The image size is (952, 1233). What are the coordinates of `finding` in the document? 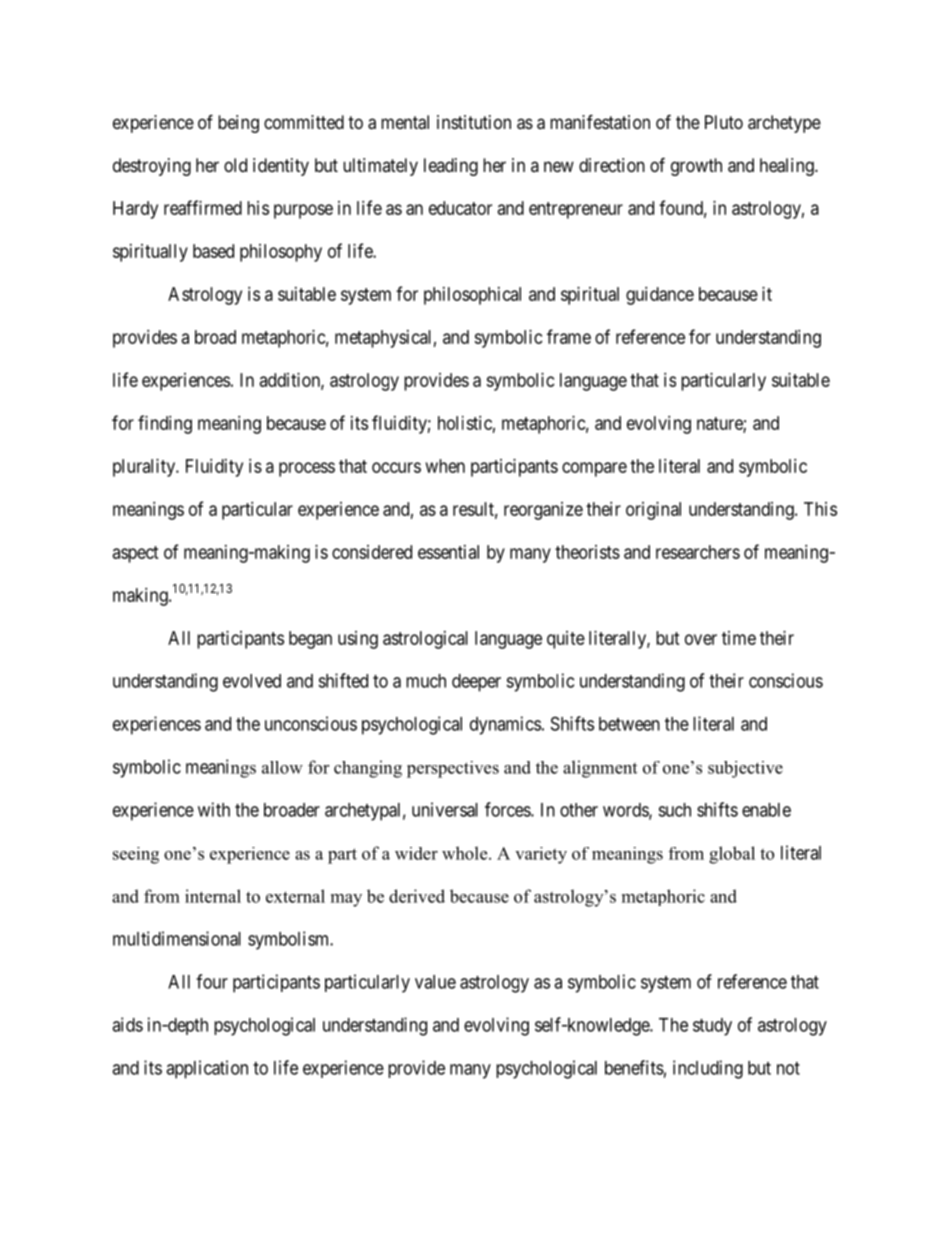 It's located at (165, 424).
